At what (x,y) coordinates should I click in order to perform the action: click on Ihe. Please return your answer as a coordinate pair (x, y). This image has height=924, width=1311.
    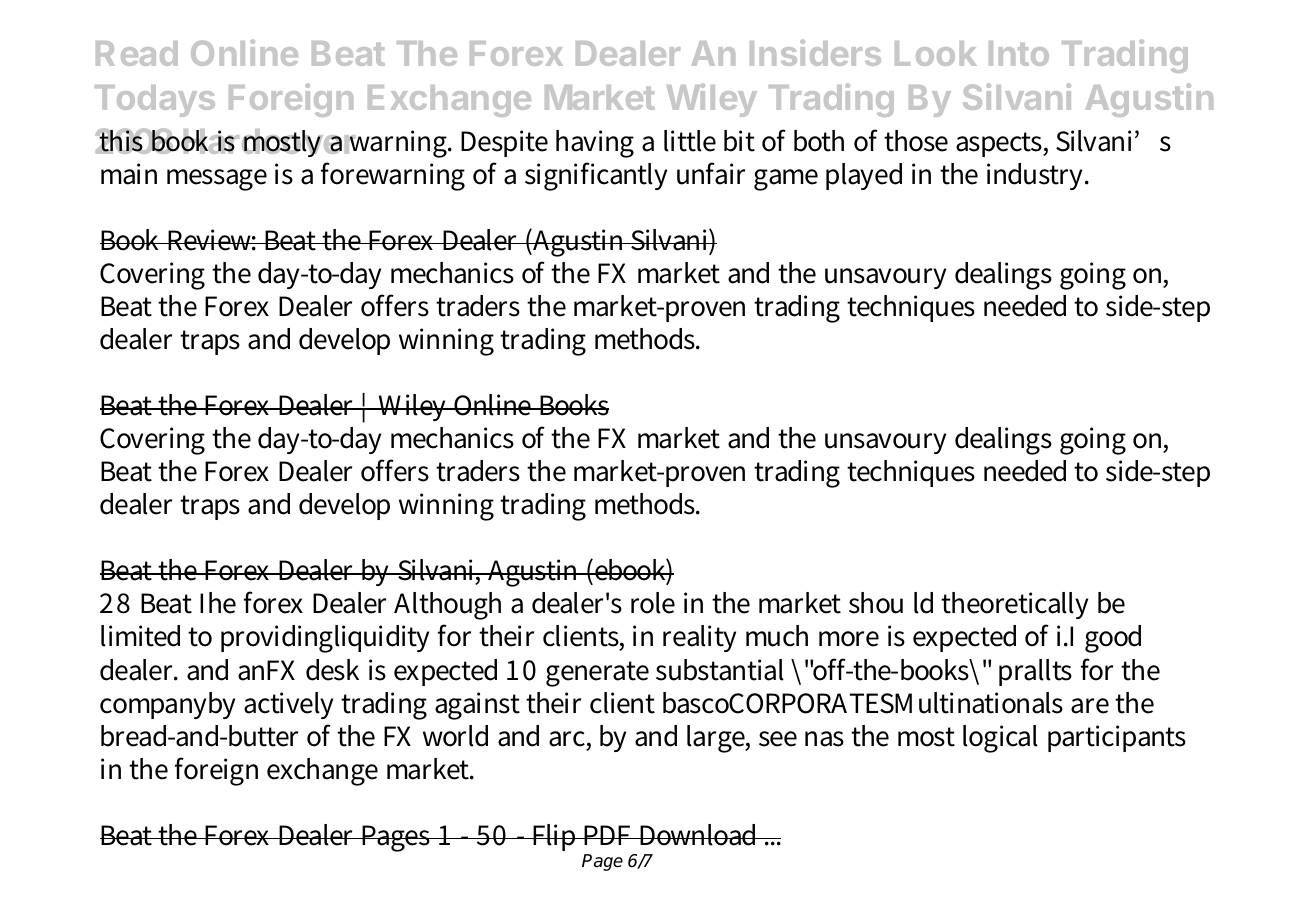
    Looking at the image, I should click on (218, 603).
